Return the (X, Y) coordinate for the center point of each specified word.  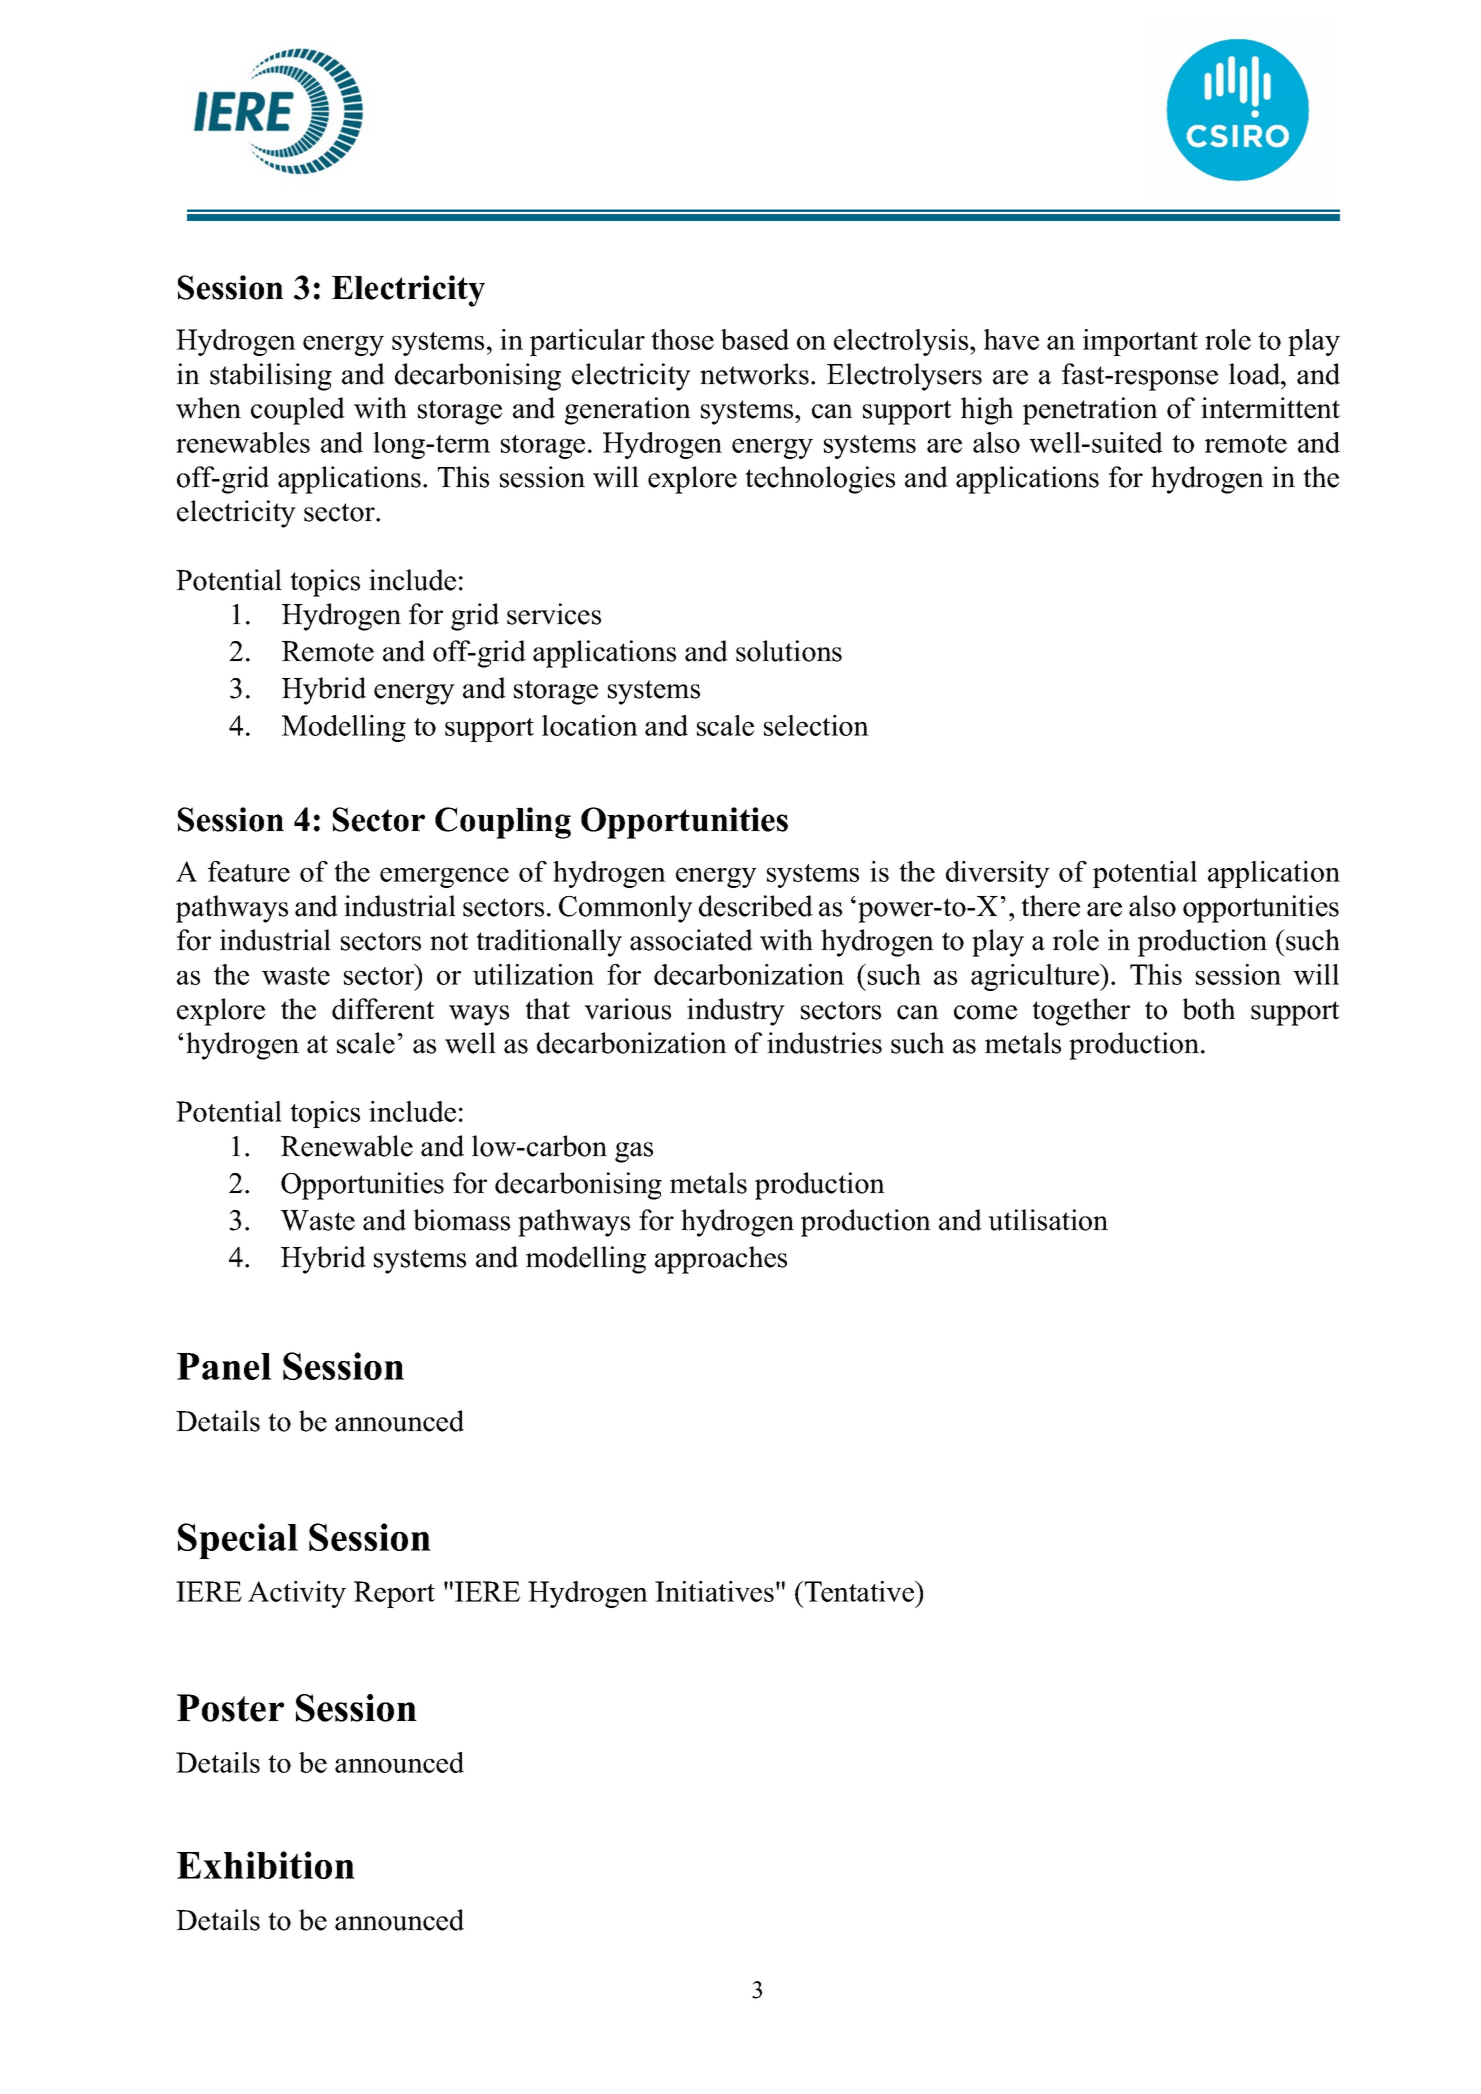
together (1081, 1012)
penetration (1090, 411)
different (383, 1009)
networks (754, 374)
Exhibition (266, 1865)
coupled (298, 411)
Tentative (860, 1591)
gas (634, 1152)
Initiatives (714, 1591)
